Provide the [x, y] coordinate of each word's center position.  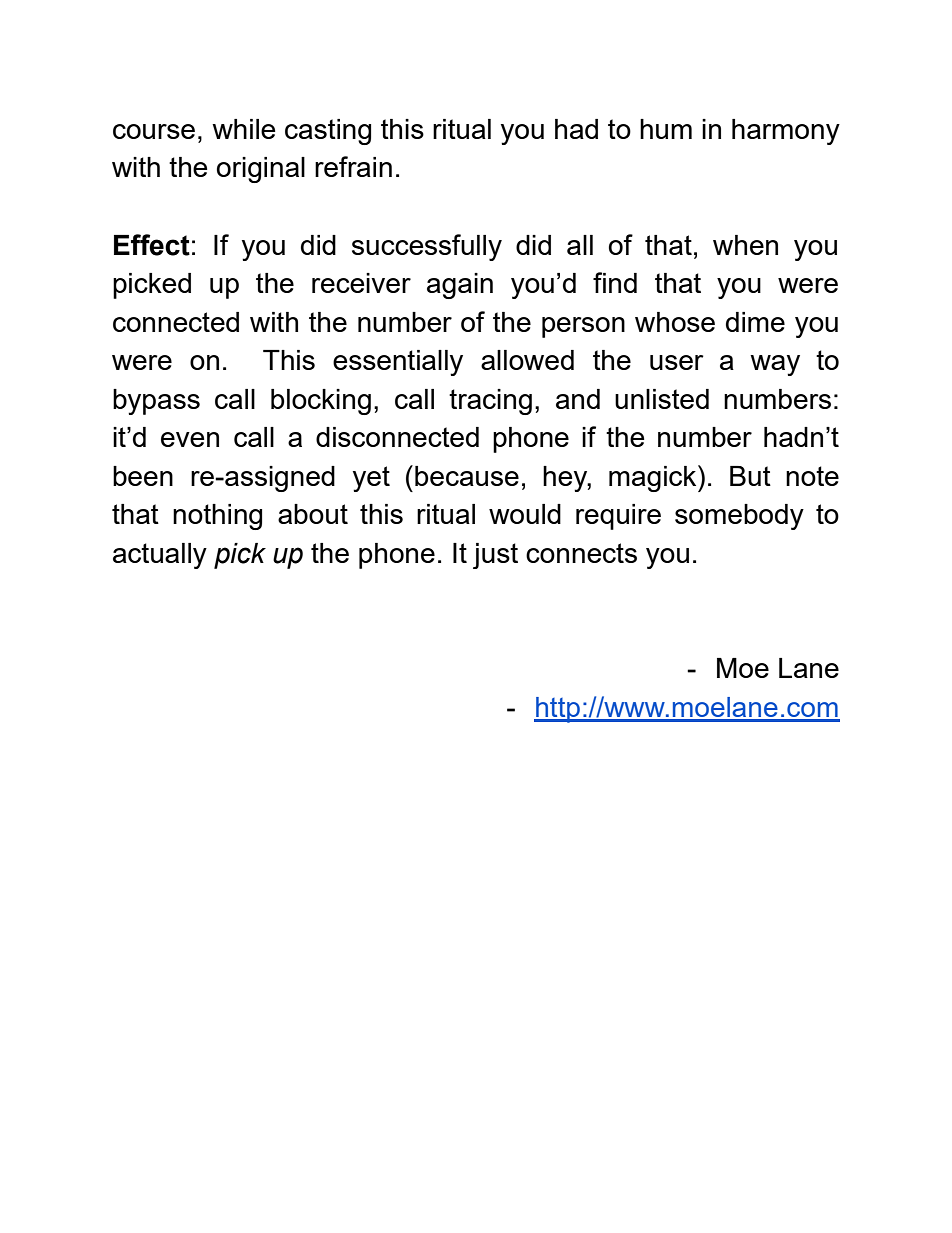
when [745, 245]
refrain [353, 166]
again [460, 286]
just [495, 556]
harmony [786, 132]
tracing [490, 402]
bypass [156, 402]
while [243, 129]
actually [160, 556]
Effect [152, 245]
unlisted [662, 399]
